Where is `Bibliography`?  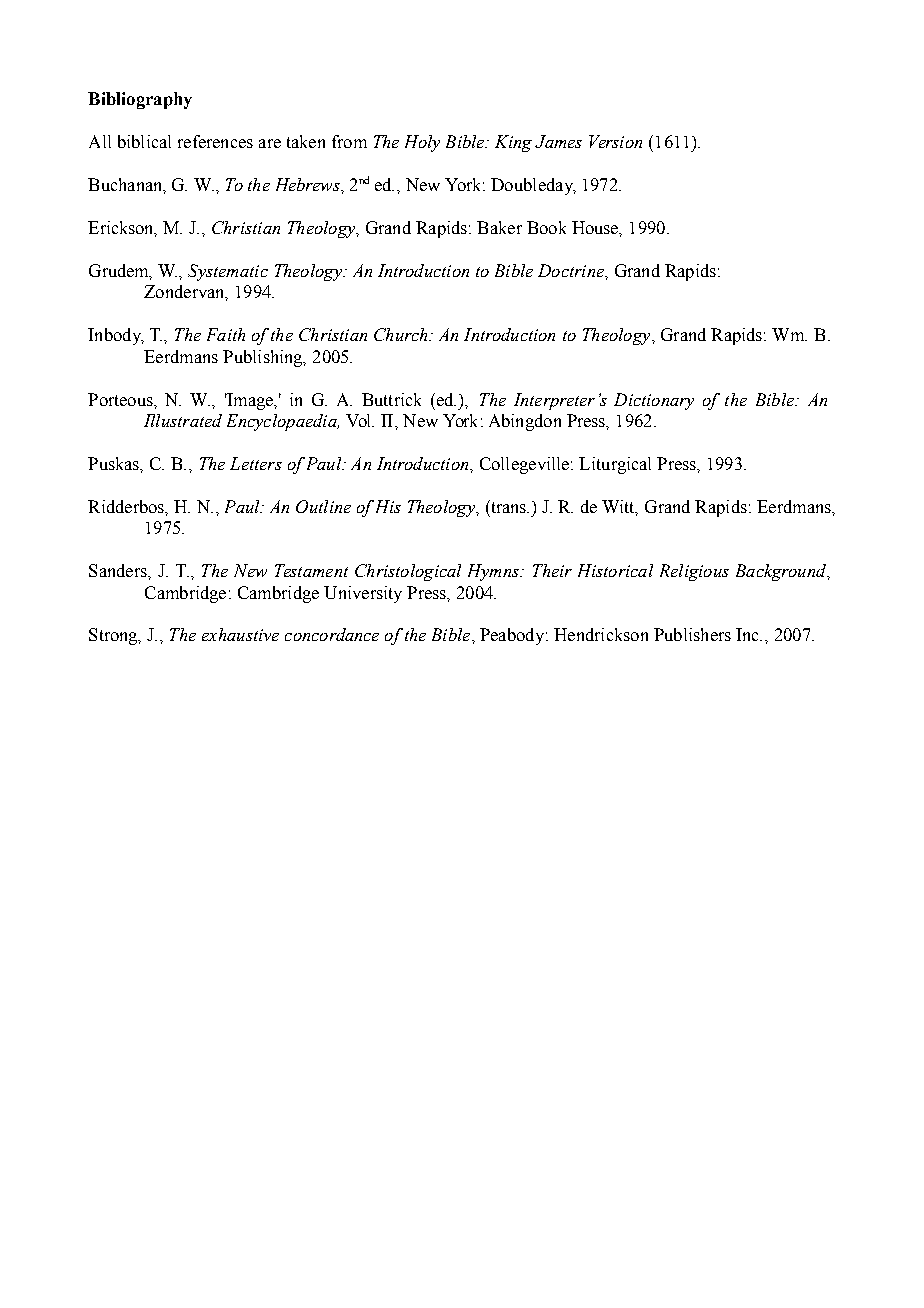
Bibliography is located at coordinates (140, 100).
